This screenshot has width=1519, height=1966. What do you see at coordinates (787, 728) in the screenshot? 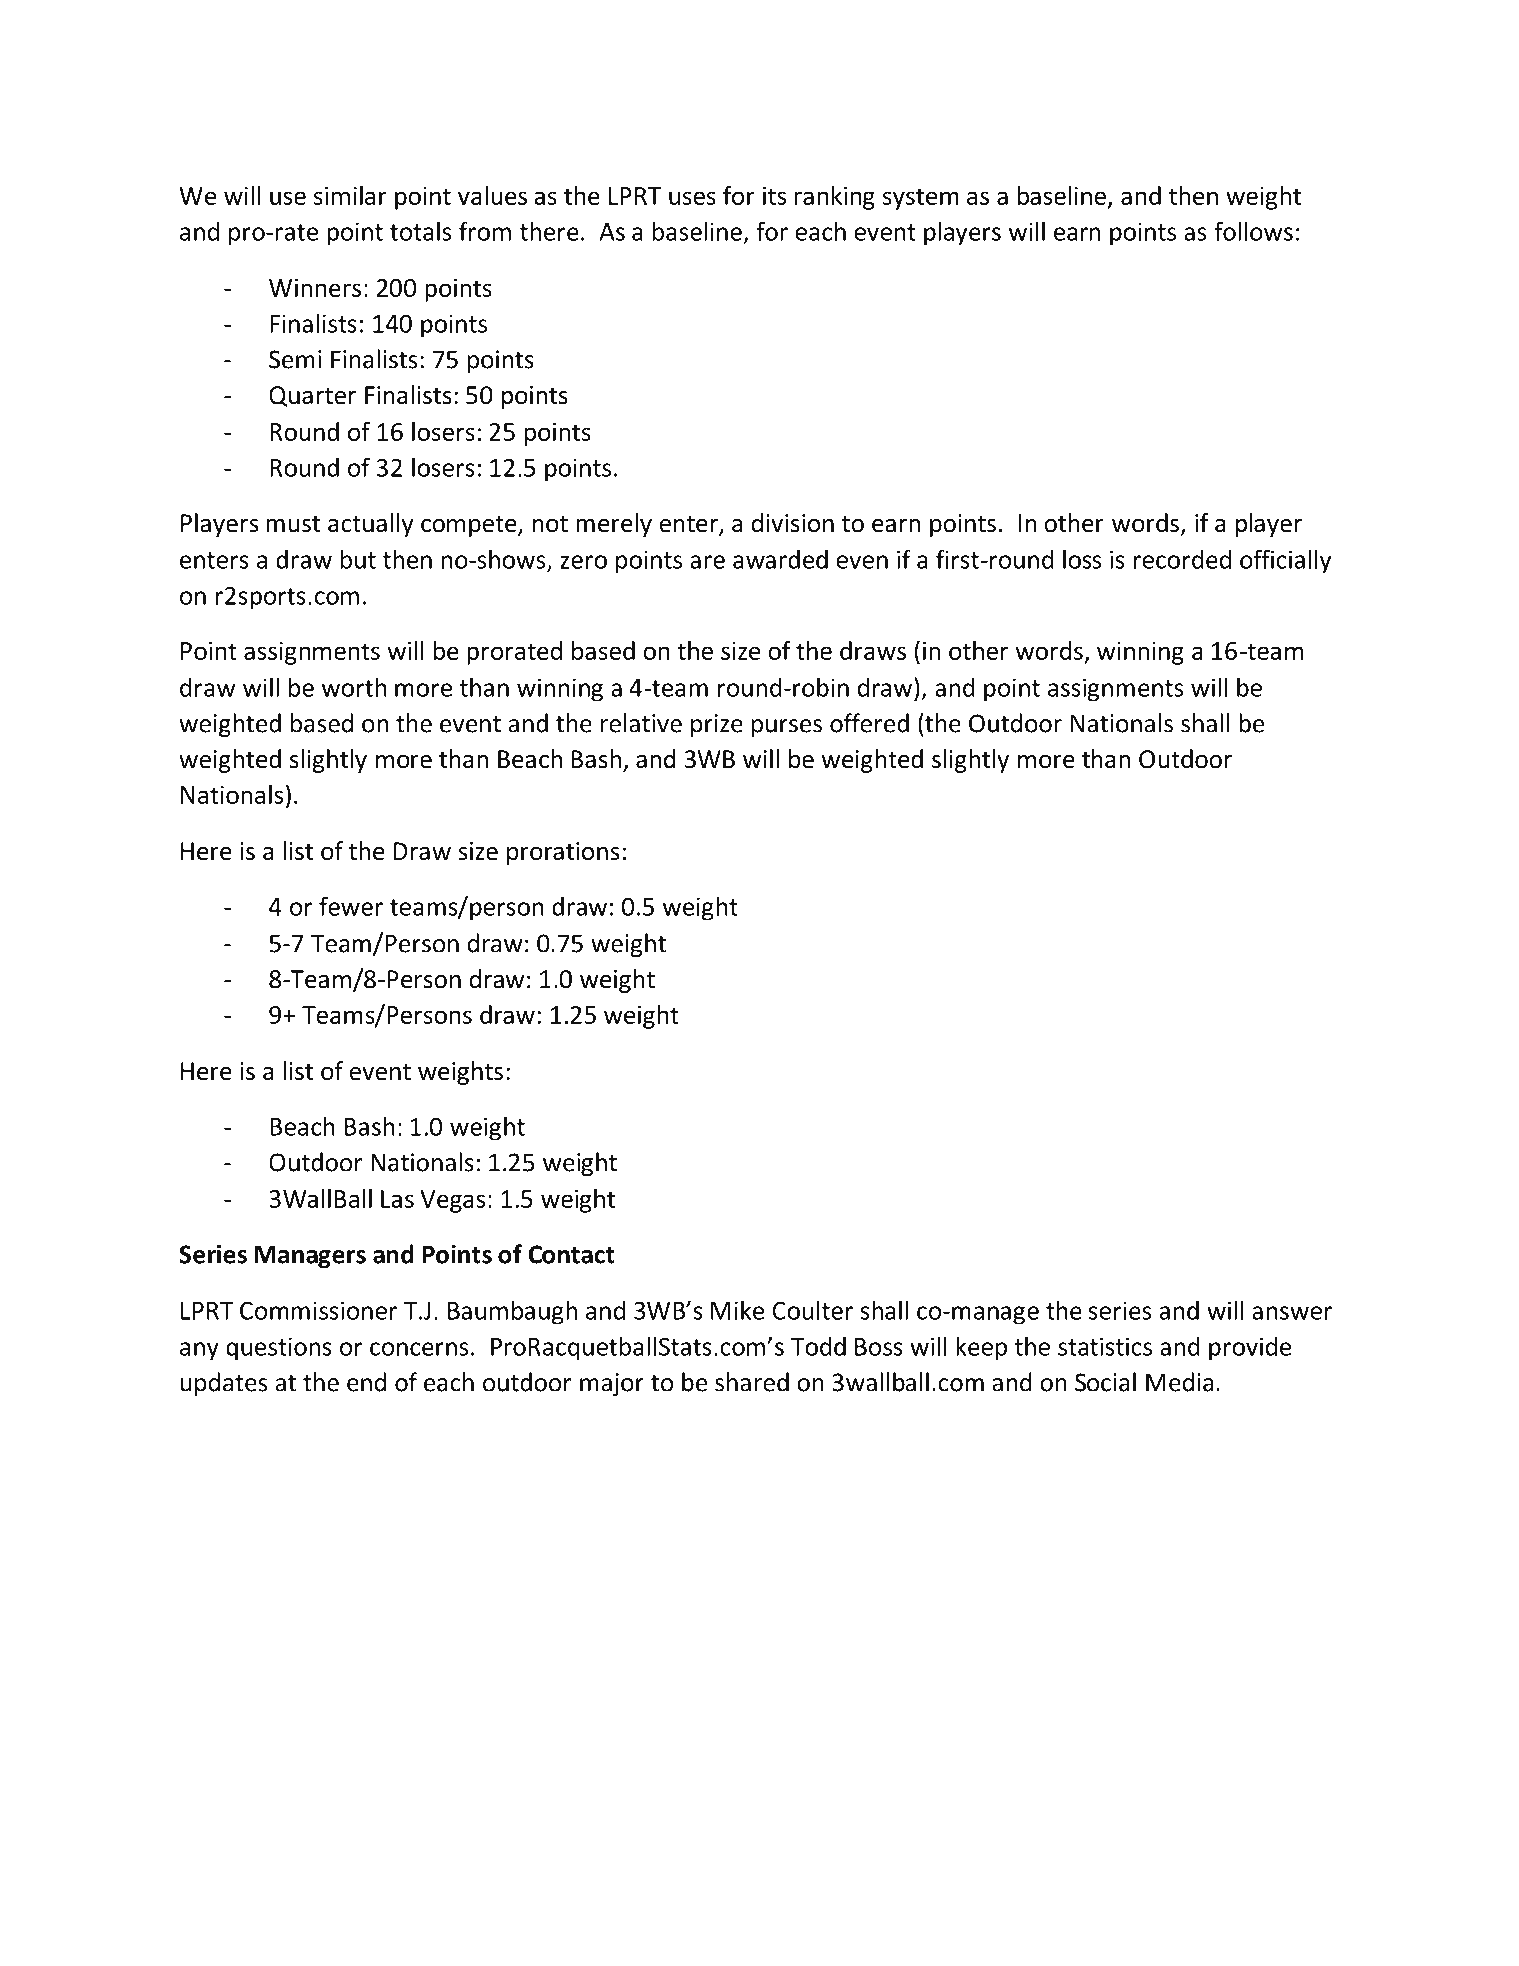
I see `purses` at bounding box center [787, 728].
